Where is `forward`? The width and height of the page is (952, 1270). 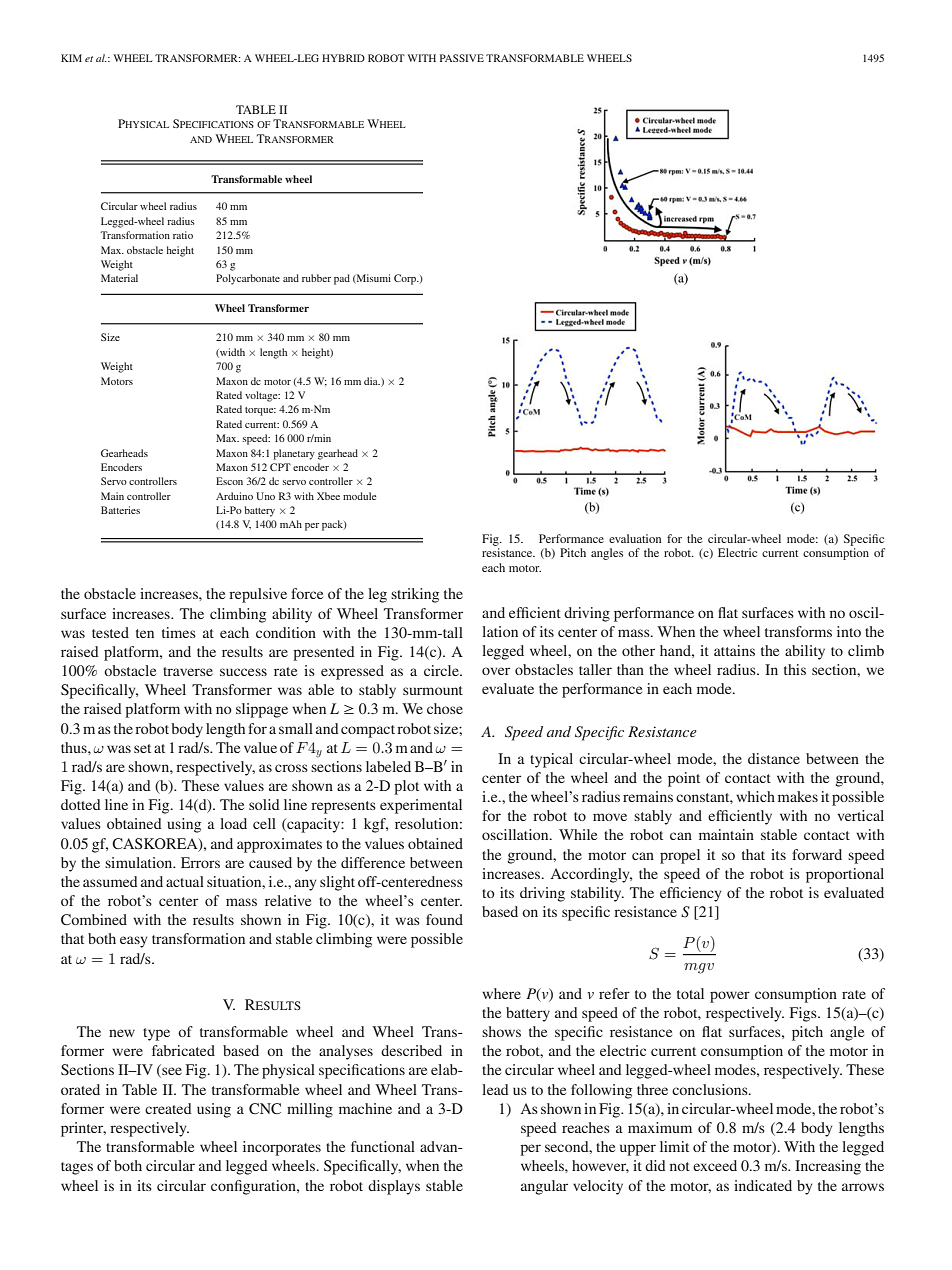
forward is located at coordinates (817, 854).
